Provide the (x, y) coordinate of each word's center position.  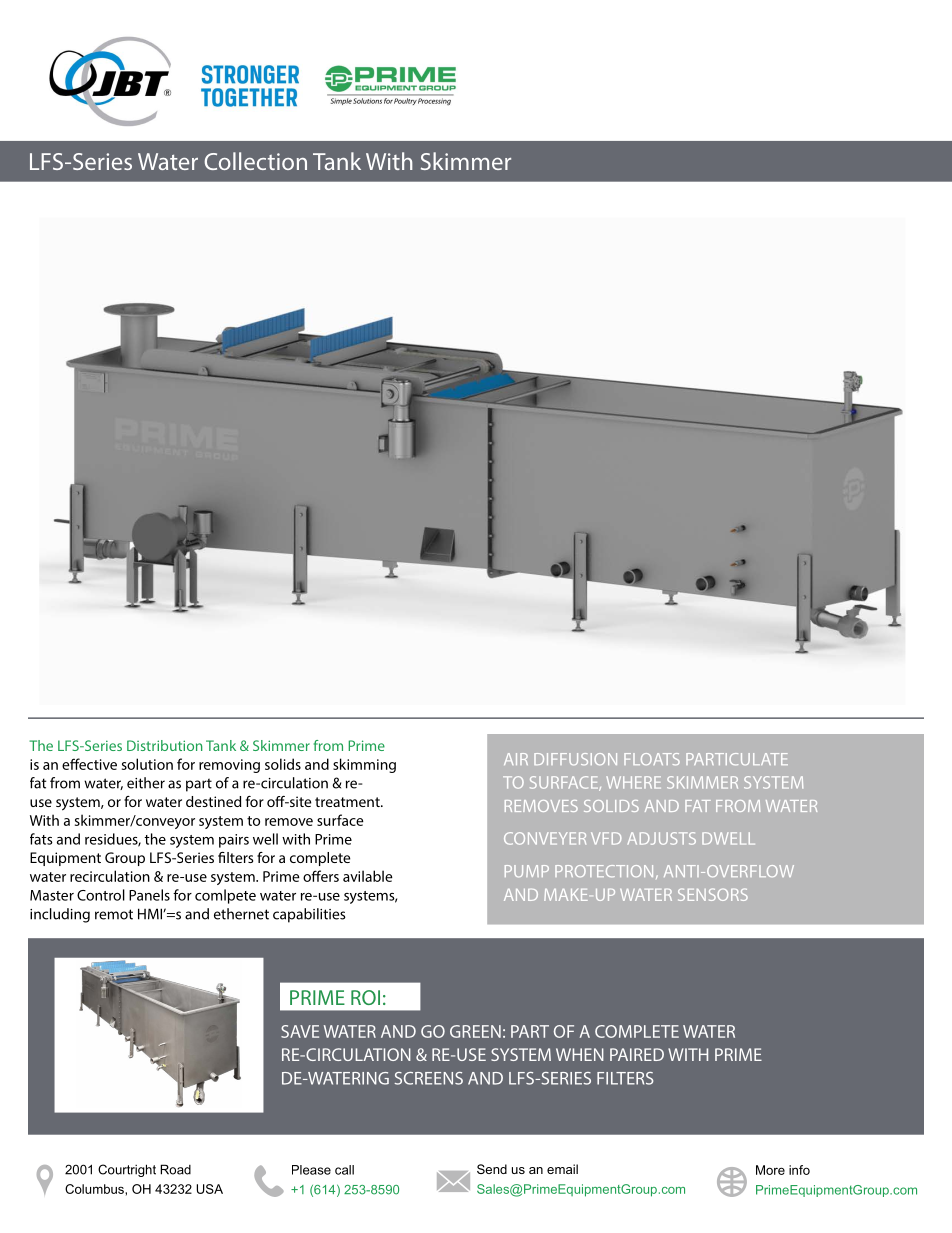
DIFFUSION (575, 759)
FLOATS (652, 759)
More (770, 1170)
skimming (364, 765)
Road (175, 1169)
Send (492, 1169)
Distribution (164, 745)
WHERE (633, 782)
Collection (255, 161)
